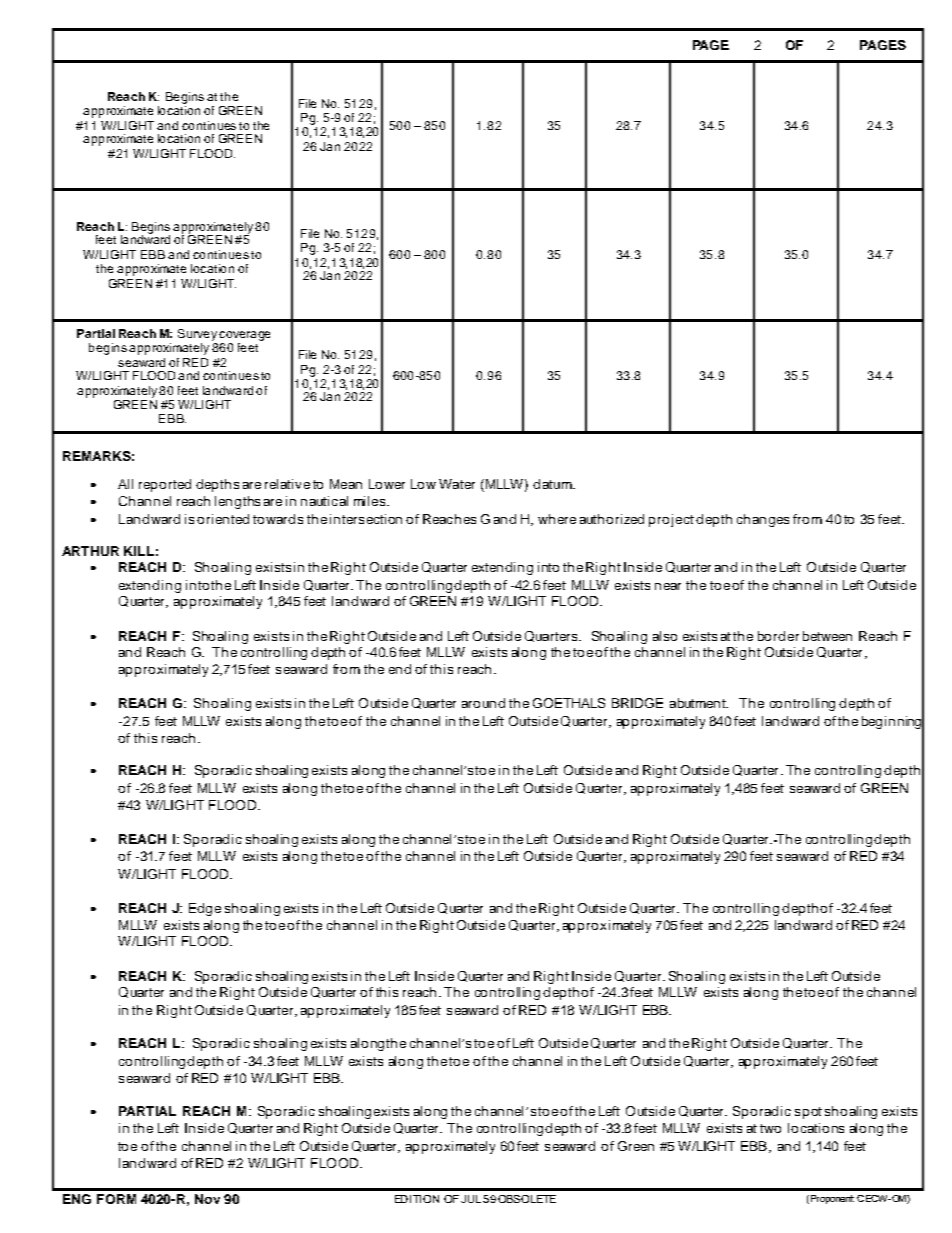  Describe the element at coordinates (457, 484) in the screenshot. I see `Water` at that location.
